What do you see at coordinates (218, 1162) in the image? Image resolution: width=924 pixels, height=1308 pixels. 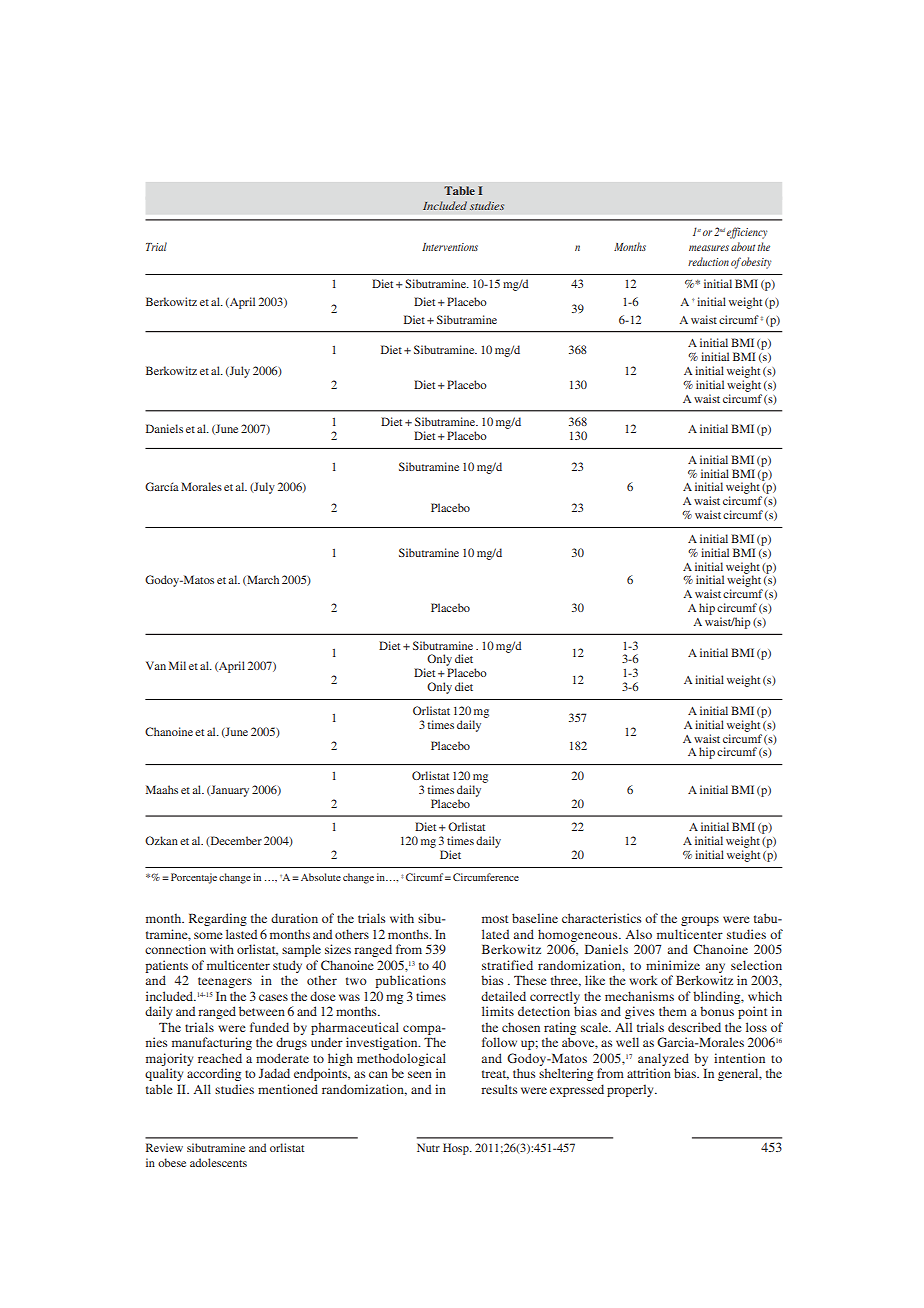 I see `adolescents` at bounding box center [218, 1162].
